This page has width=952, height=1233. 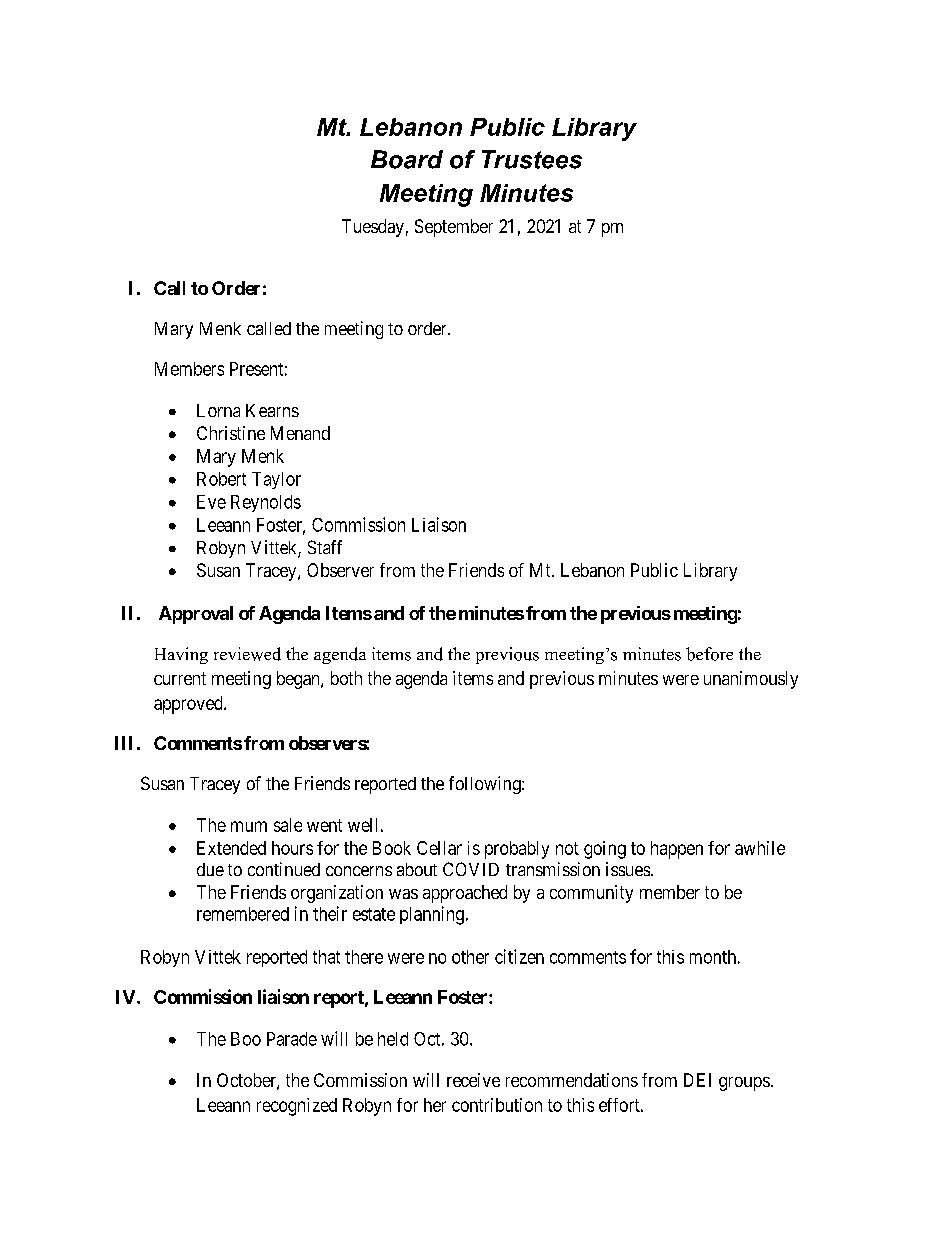 I want to click on Trustees, so click(x=532, y=159).
